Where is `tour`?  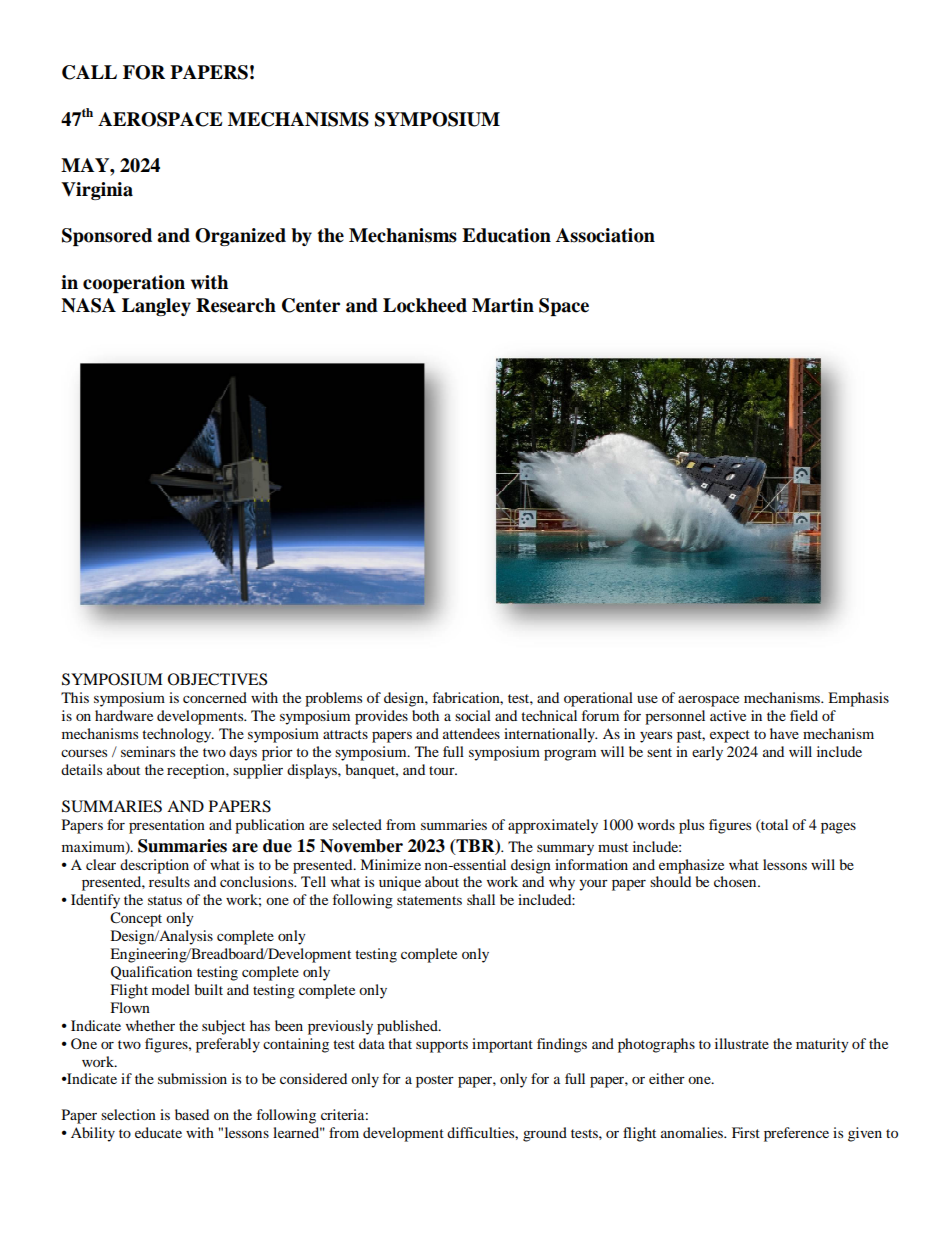
tour is located at coordinates (443, 770).
